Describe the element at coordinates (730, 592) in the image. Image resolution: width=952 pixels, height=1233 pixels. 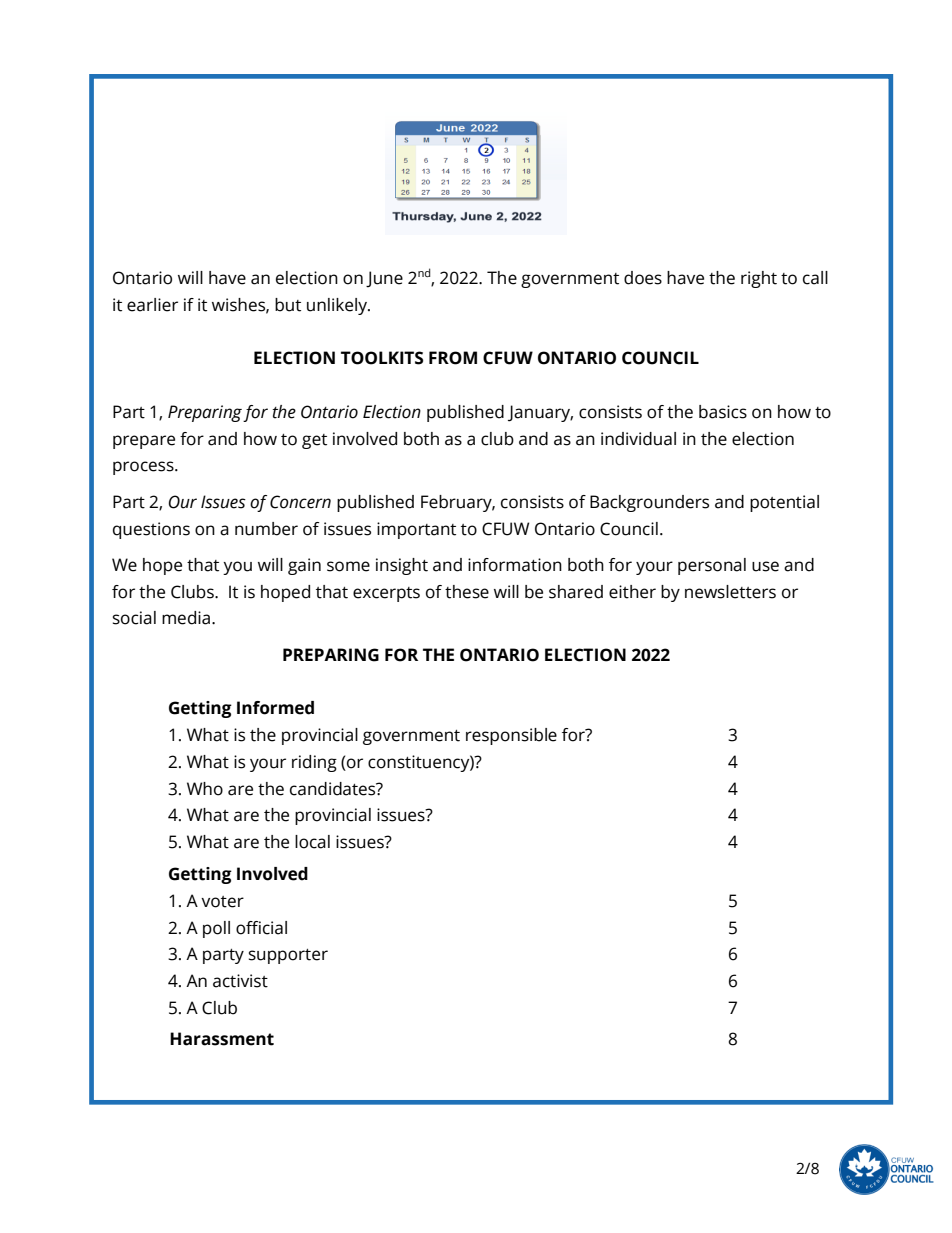
I see `newsletters` at that location.
